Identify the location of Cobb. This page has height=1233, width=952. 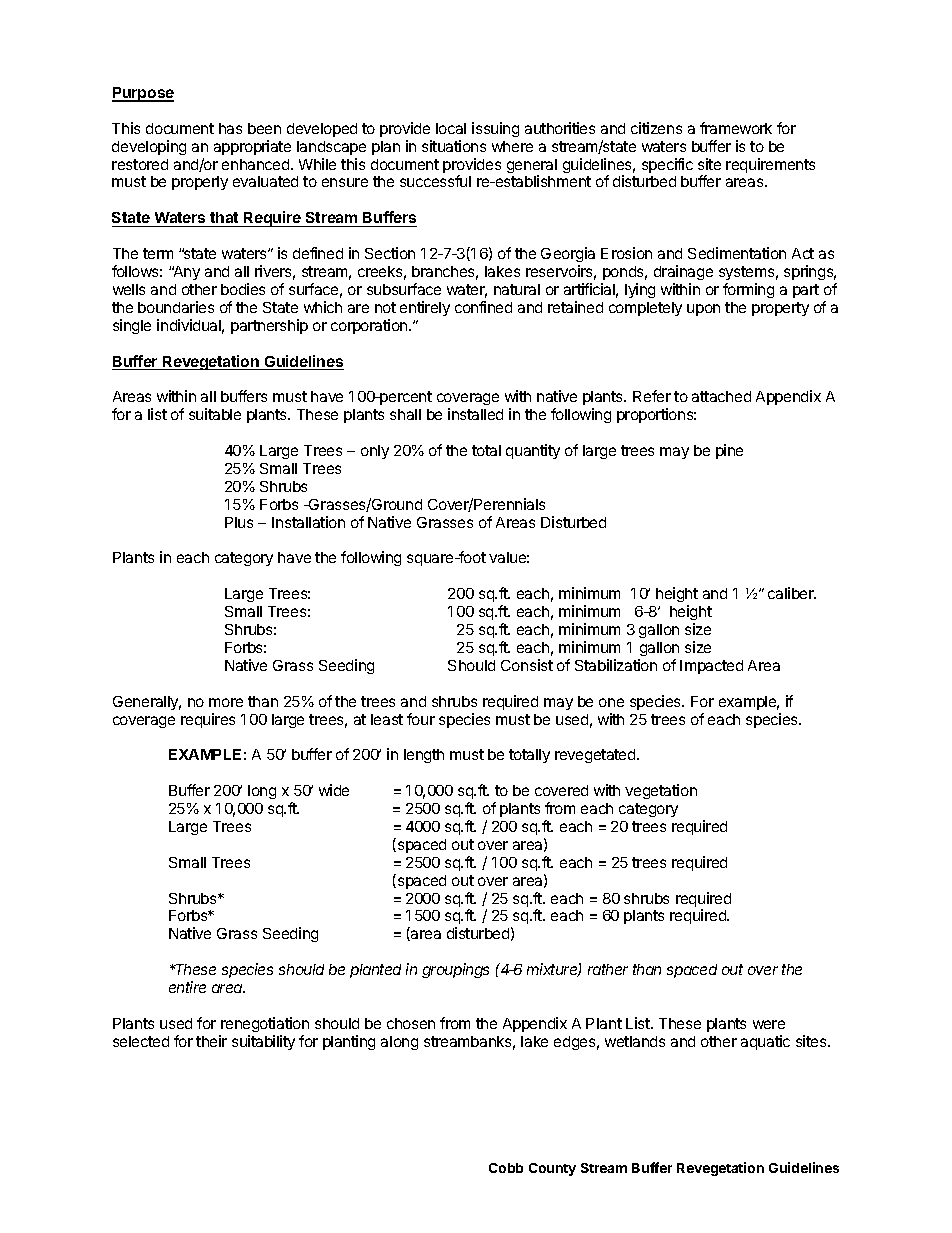
(506, 1168).
